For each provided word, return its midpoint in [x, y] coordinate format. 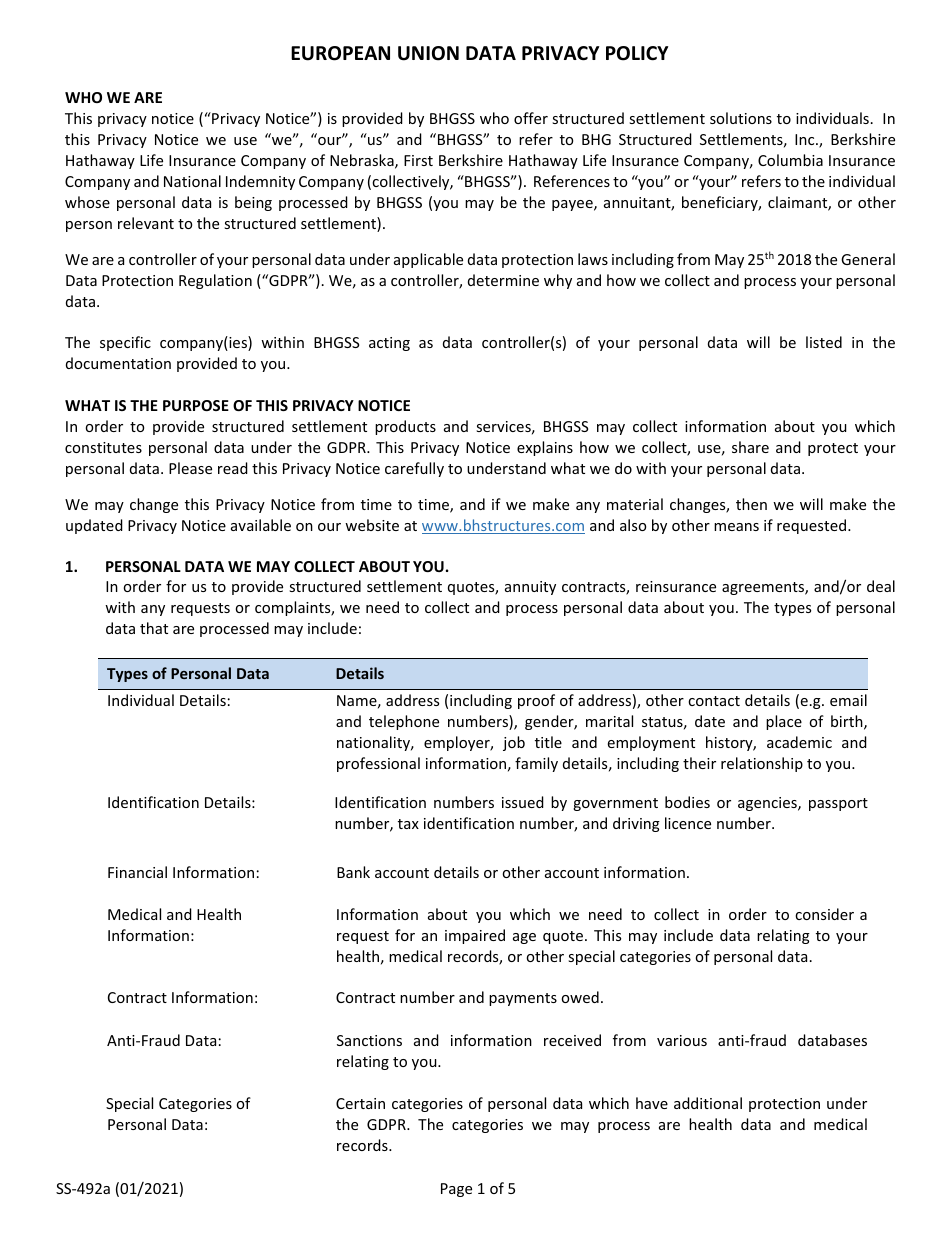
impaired [475, 936]
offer [531, 118]
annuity [530, 588]
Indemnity [260, 182]
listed [824, 342]
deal [881, 586]
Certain [360, 1103]
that [154, 628]
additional [708, 1103]
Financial [137, 872]
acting [389, 344]
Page [456, 1190]
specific [125, 343]
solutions [741, 118]
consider [824, 914]
